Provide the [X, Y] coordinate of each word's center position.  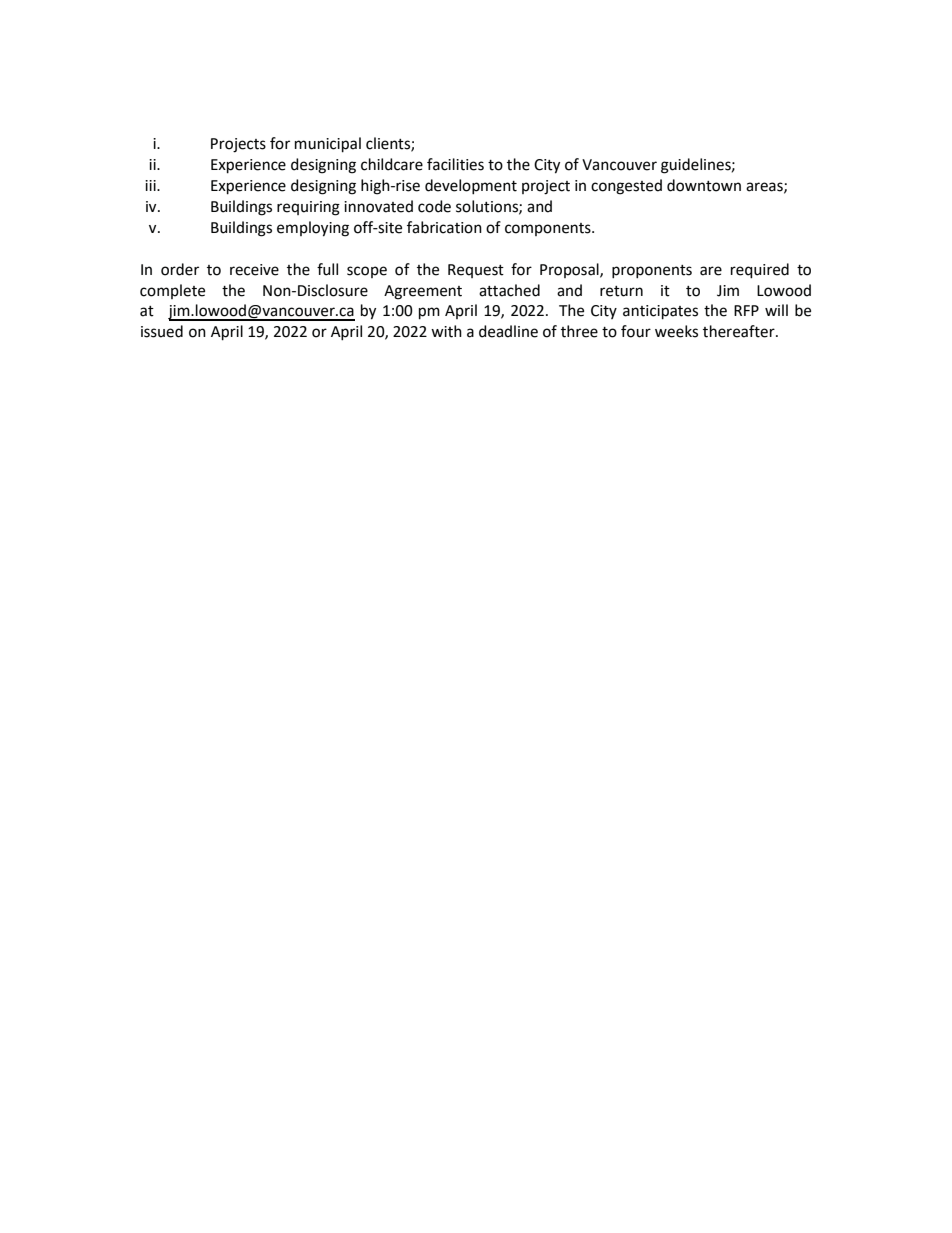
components [549, 229]
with [446, 331]
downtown [704, 185]
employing [313, 229]
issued [162, 331]
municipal [328, 145]
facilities [455, 164]
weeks [676, 331]
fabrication [444, 227]
